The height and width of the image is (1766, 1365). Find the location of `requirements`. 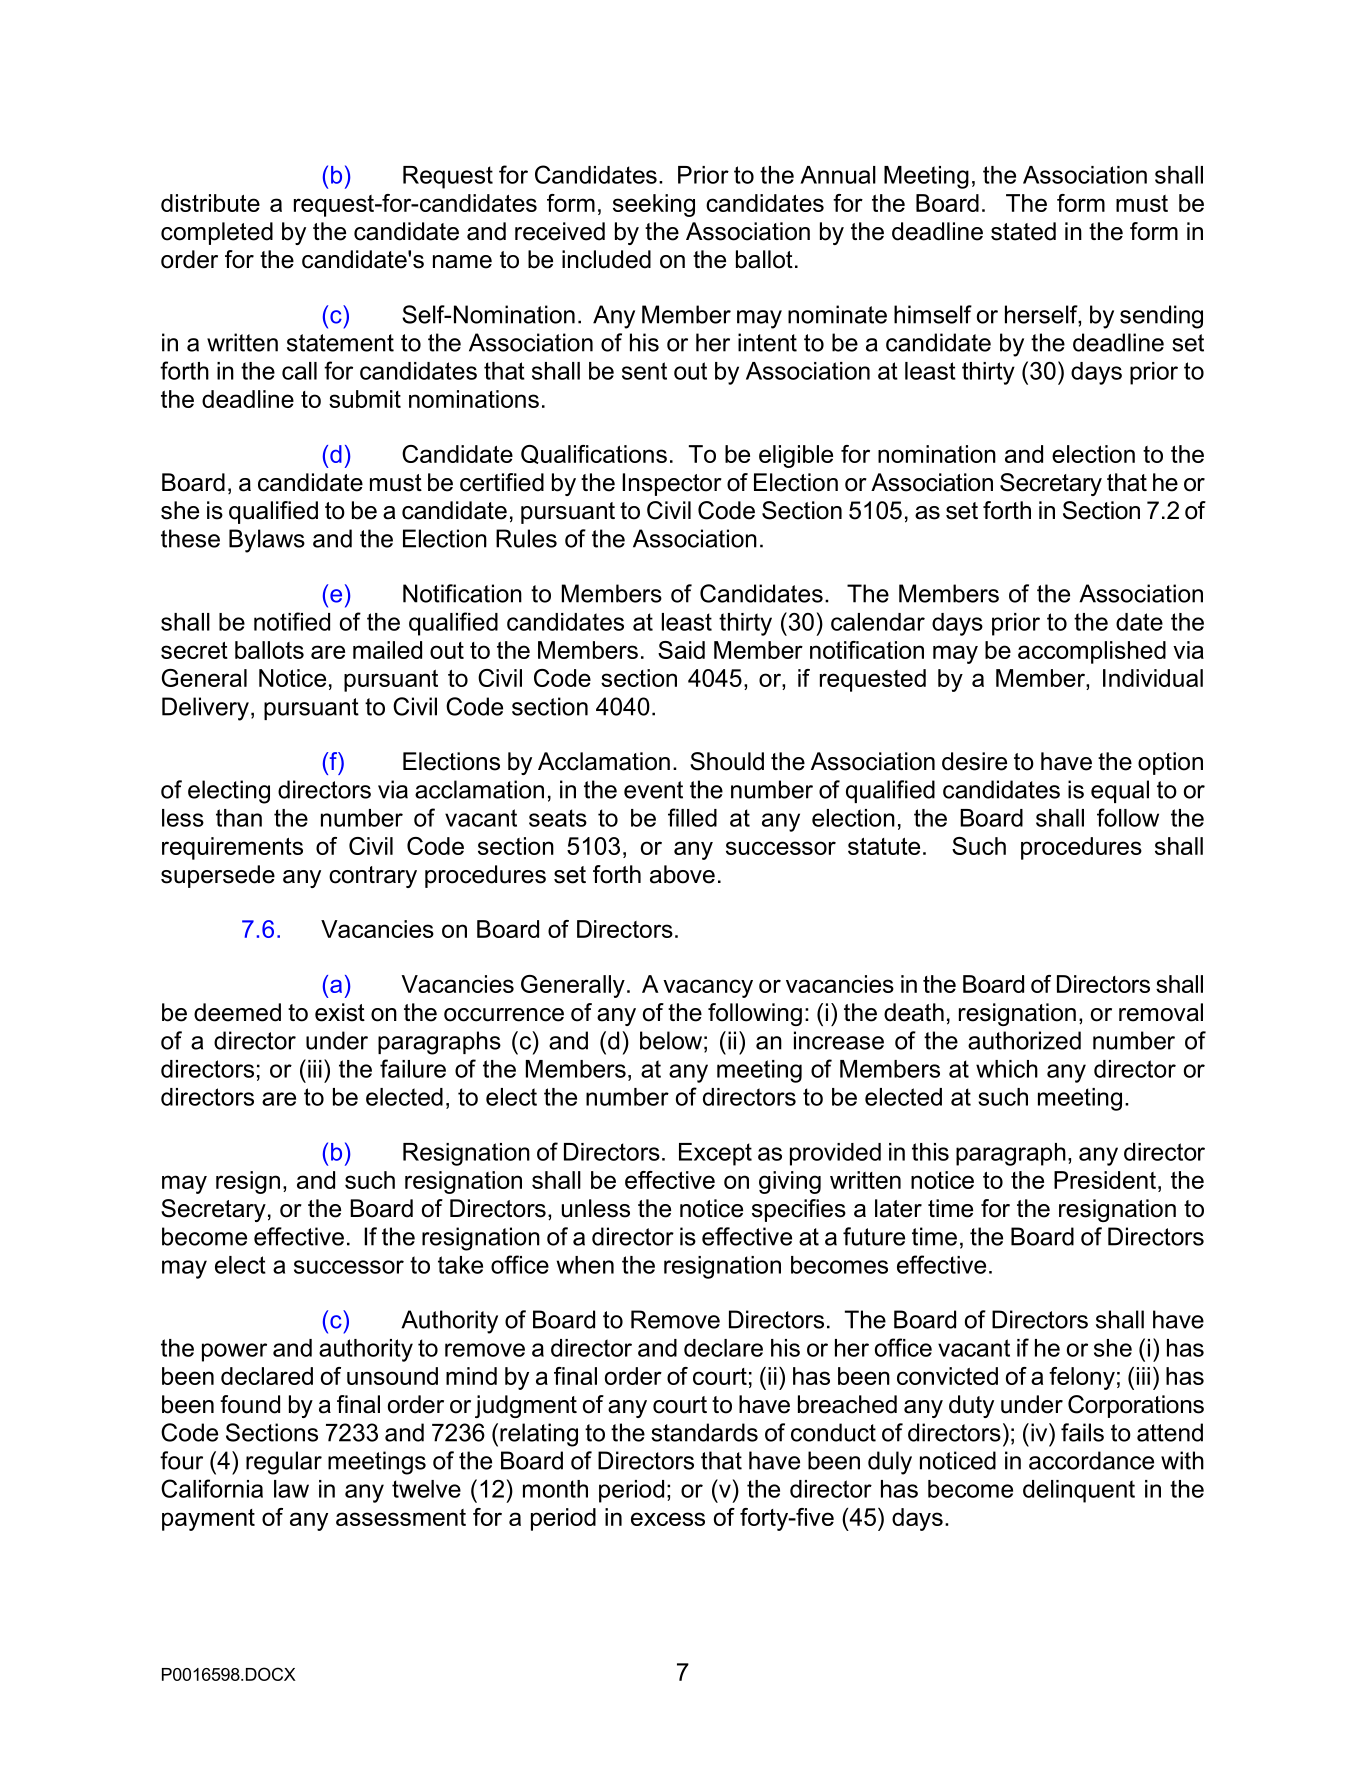

requirements is located at coordinates (232, 848).
